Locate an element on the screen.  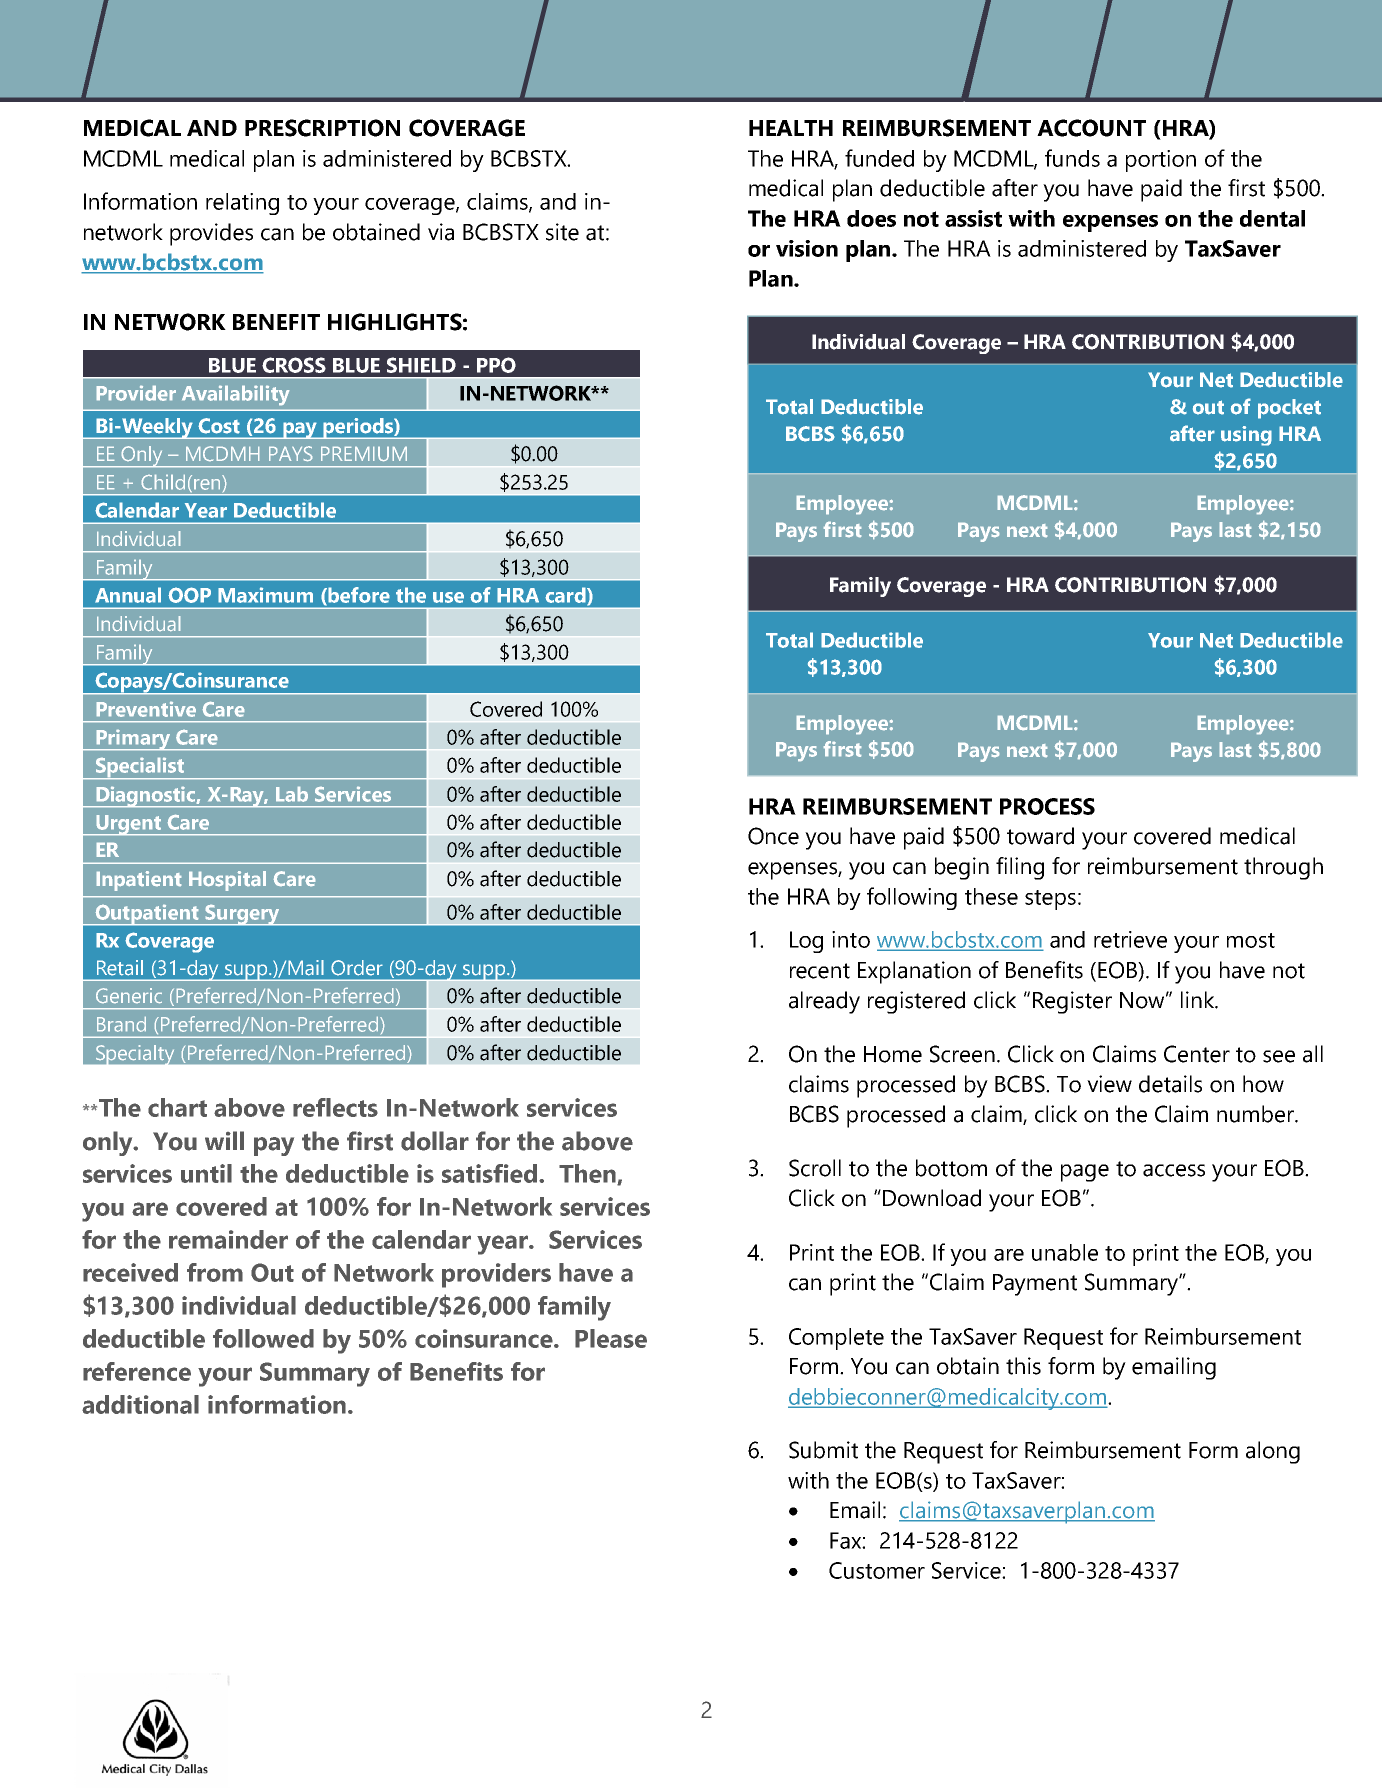
Order is located at coordinates (357, 968).
